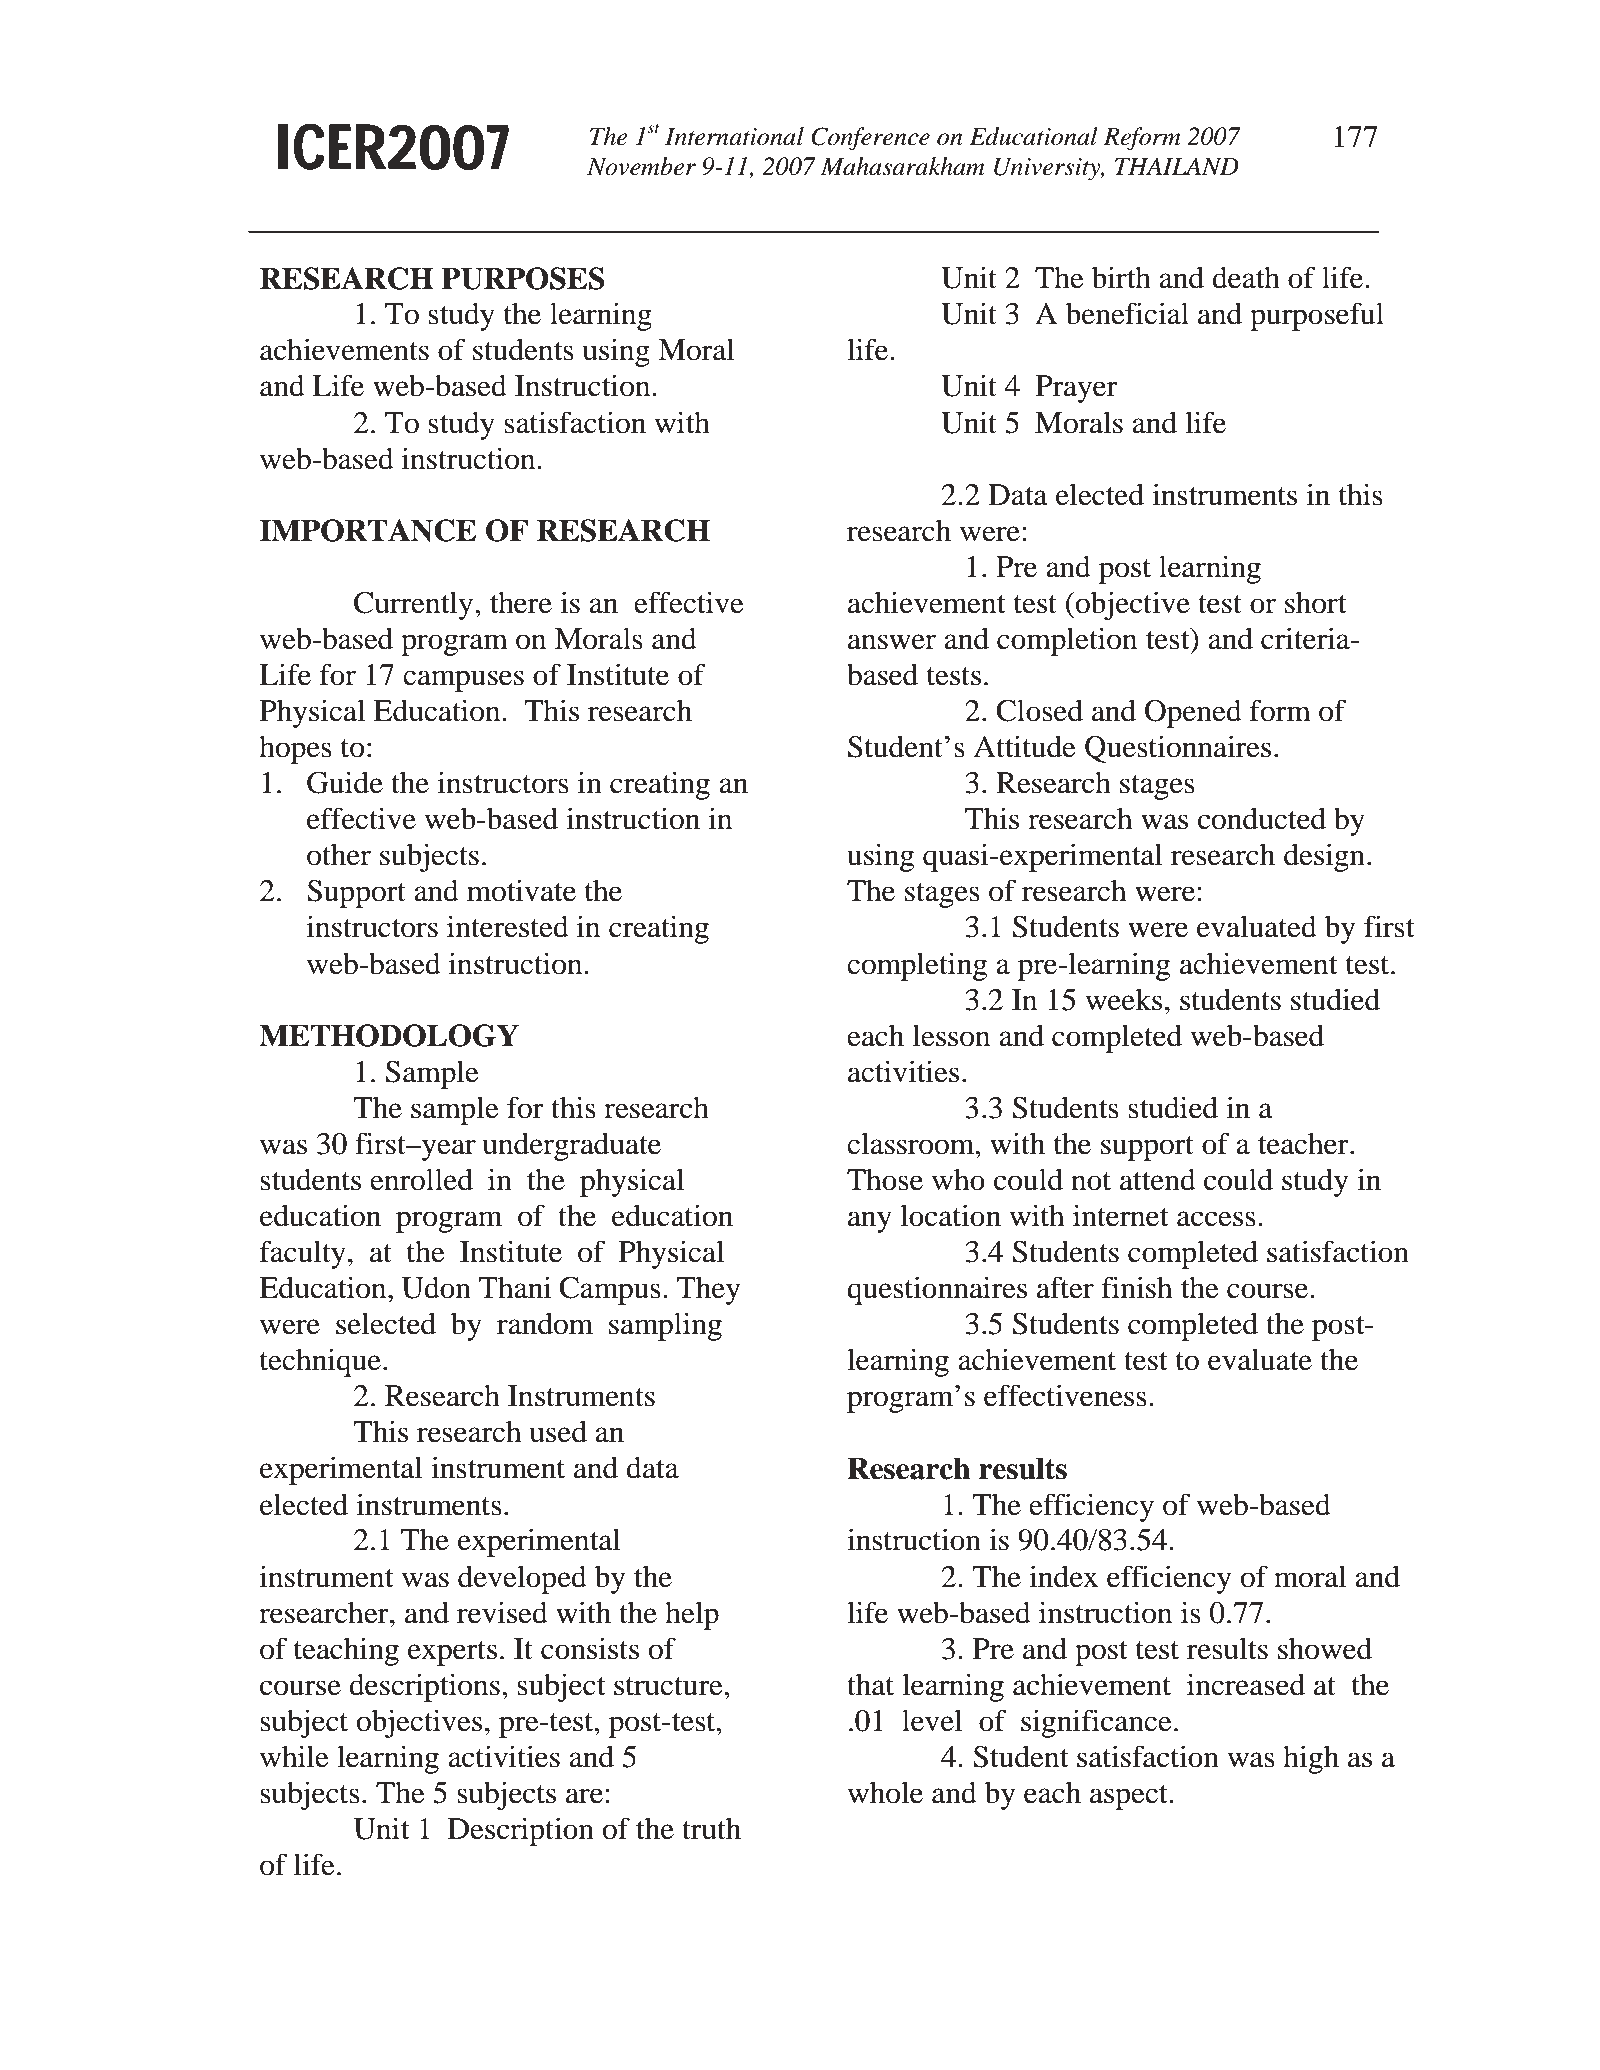 This image has height=2070, width=1600. Describe the element at coordinates (1177, 166) in the image. I see `THAILAND` at that location.
